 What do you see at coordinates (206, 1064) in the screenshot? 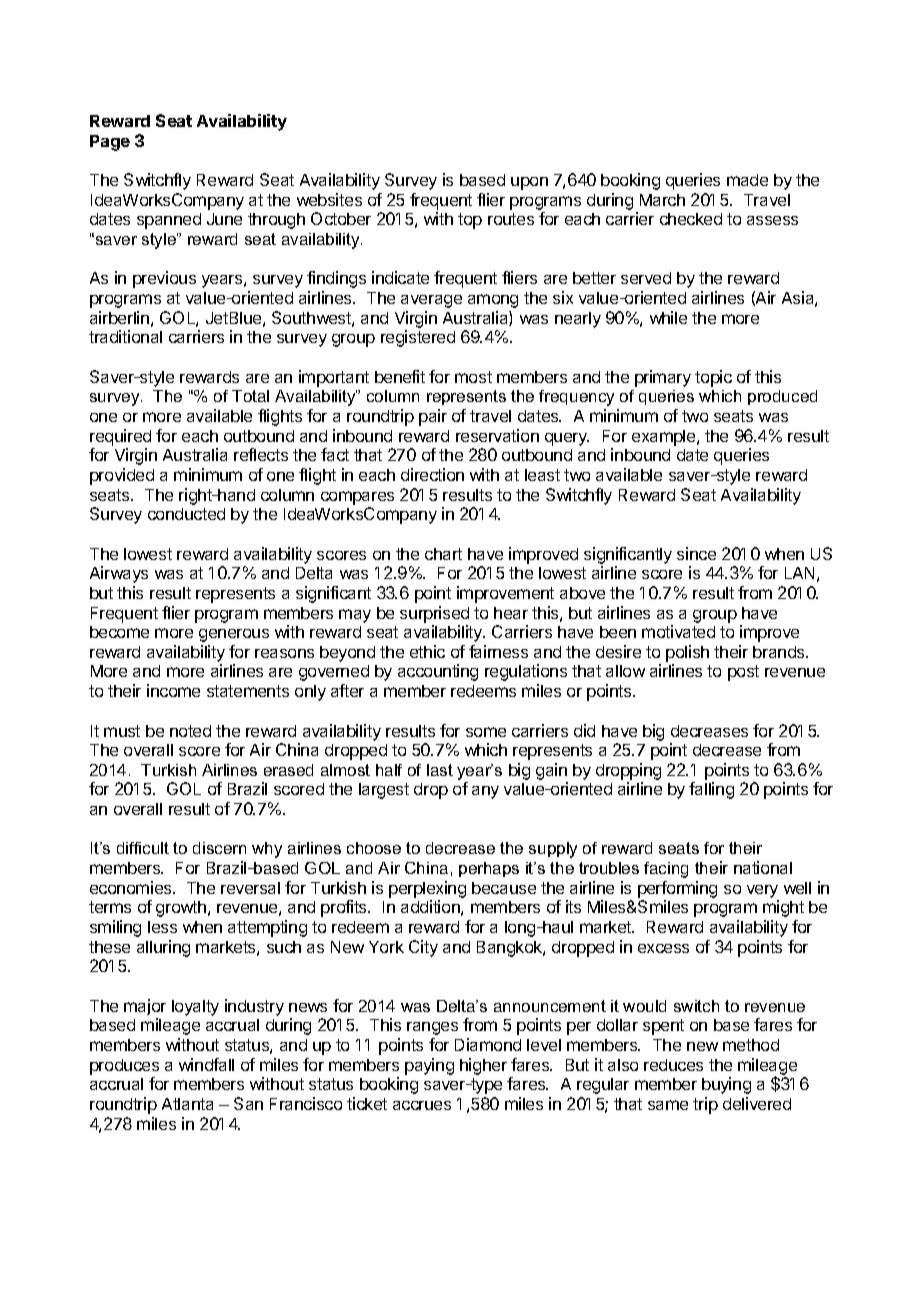
I see `windfall` at bounding box center [206, 1064].
